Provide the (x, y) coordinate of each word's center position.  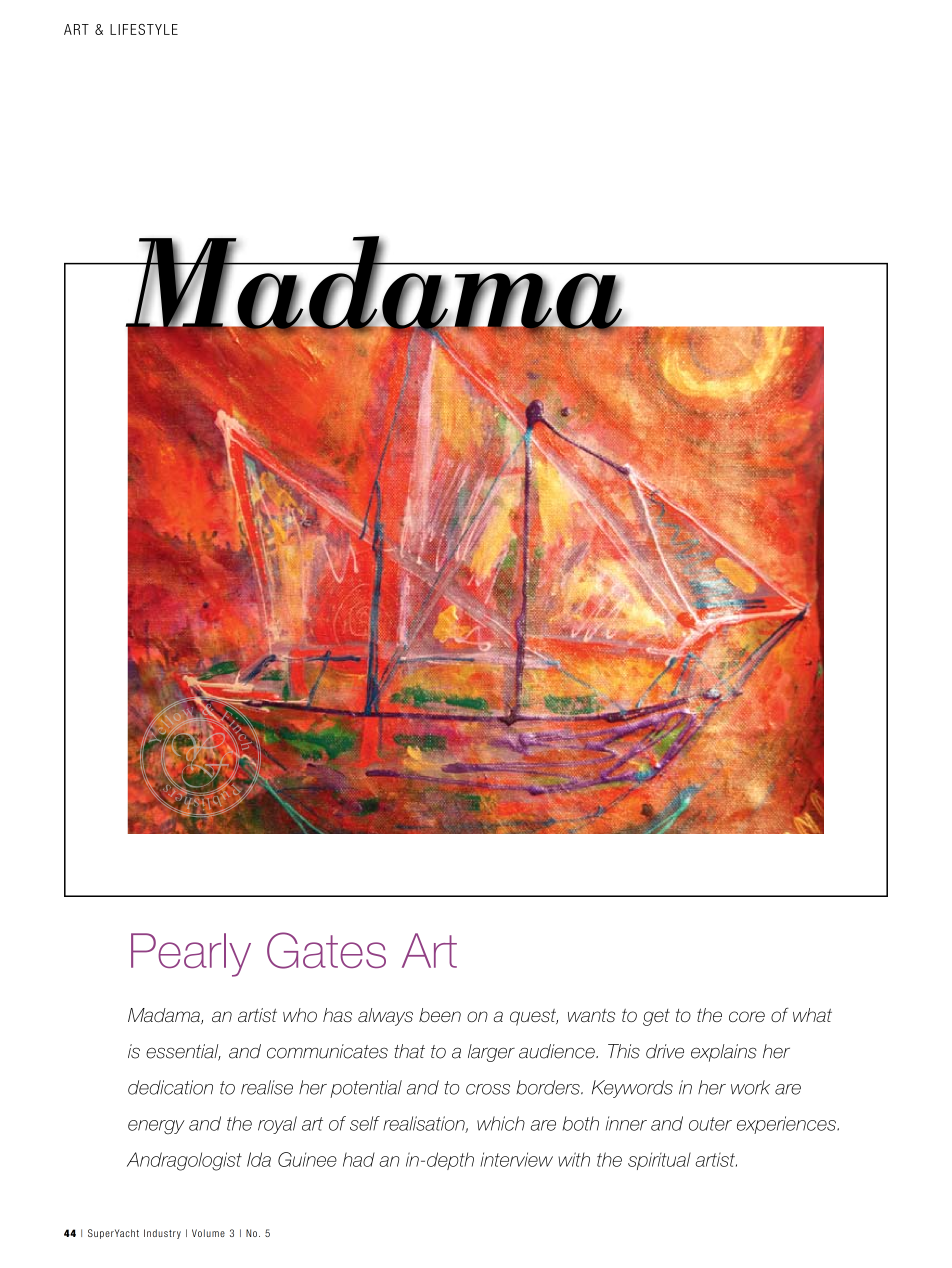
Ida (259, 1159)
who (300, 1015)
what (812, 1015)
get (656, 1017)
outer (710, 1124)
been (440, 1015)
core (747, 1016)
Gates (326, 950)
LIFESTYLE (144, 29)
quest (534, 1017)
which (501, 1123)
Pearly (191, 955)
